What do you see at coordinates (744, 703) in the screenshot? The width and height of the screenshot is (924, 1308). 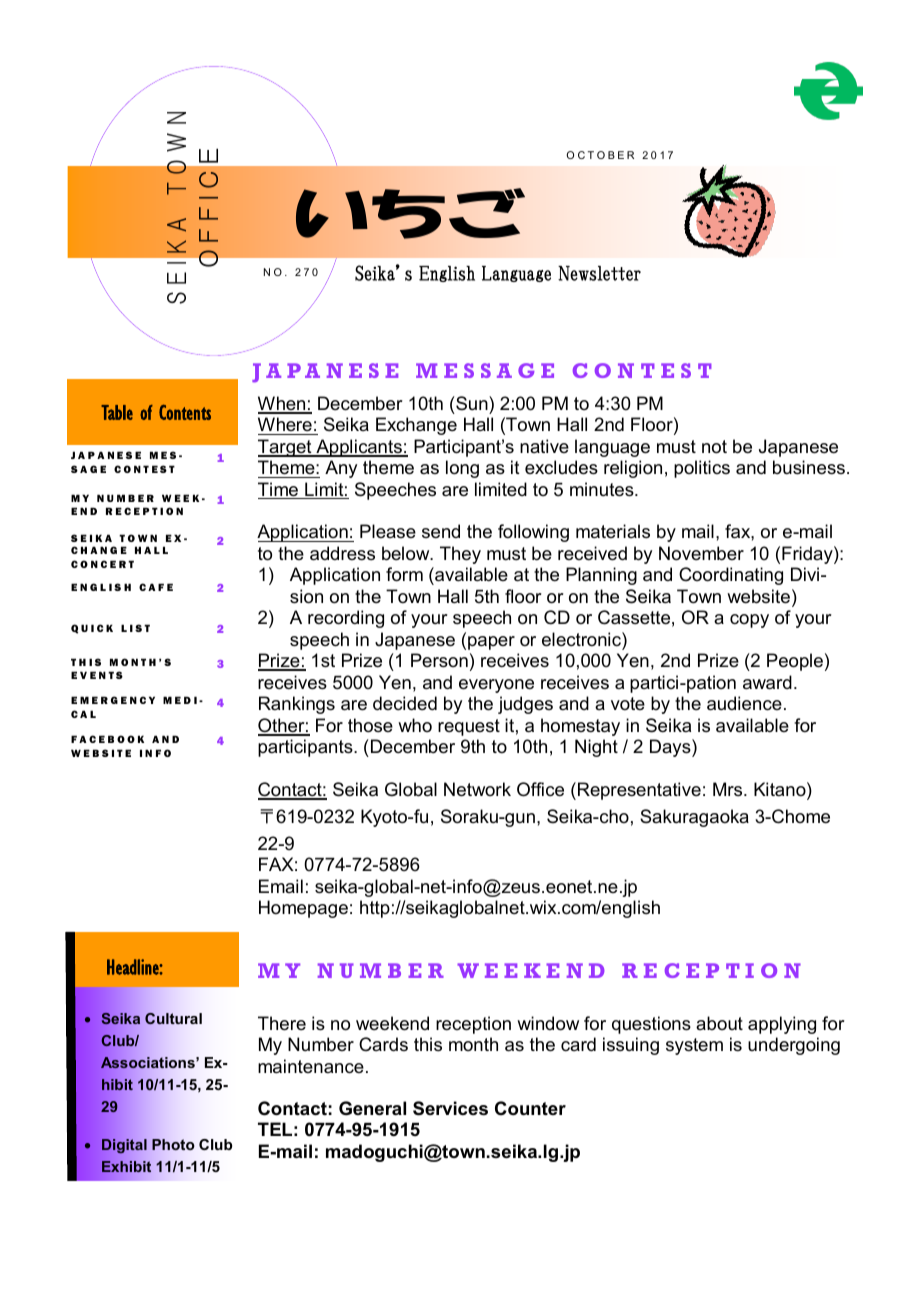 I see `audience` at bounding box center [744, 703].
